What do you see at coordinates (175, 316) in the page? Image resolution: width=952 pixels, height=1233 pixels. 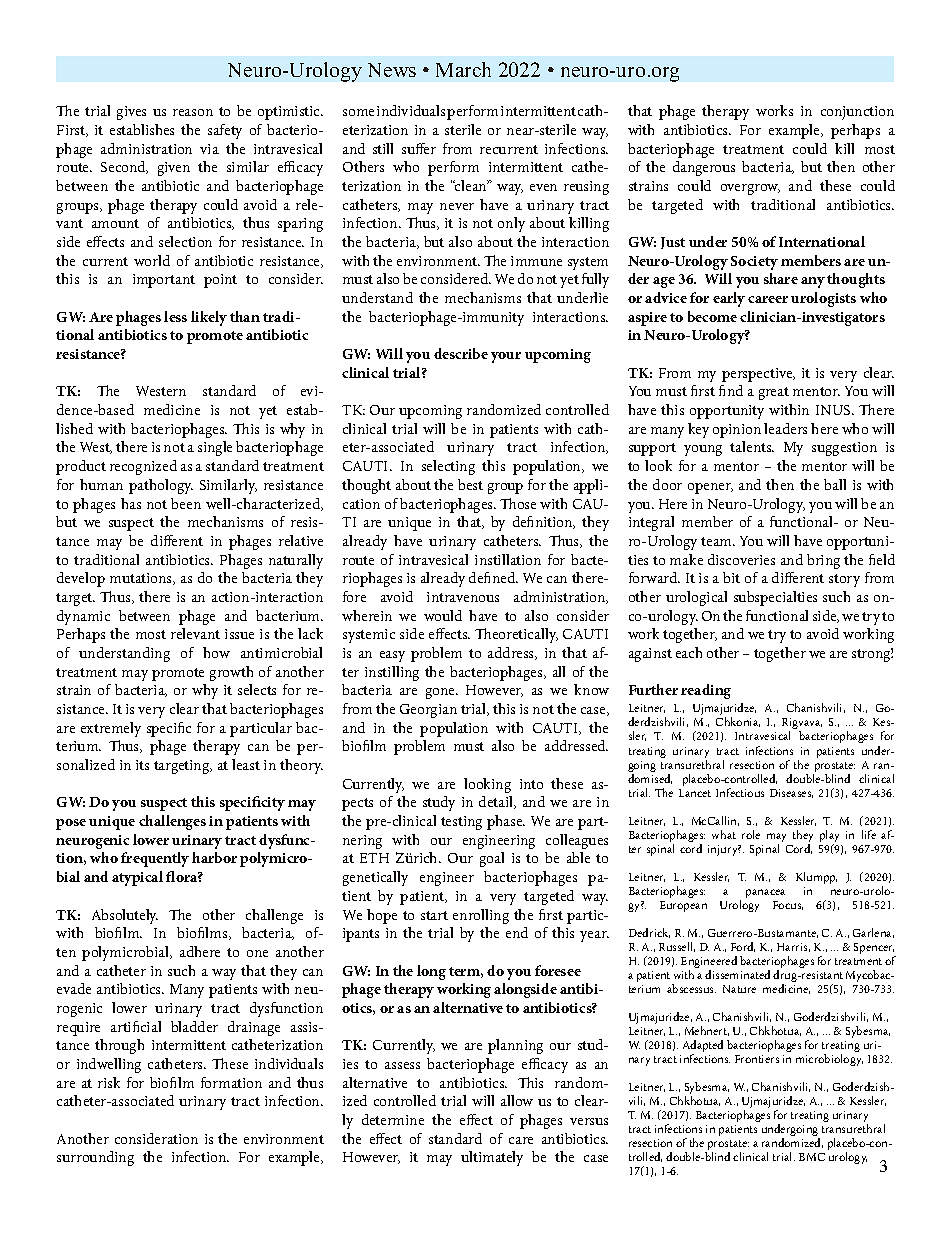 I see `less` at bounding box center [175, 316].
